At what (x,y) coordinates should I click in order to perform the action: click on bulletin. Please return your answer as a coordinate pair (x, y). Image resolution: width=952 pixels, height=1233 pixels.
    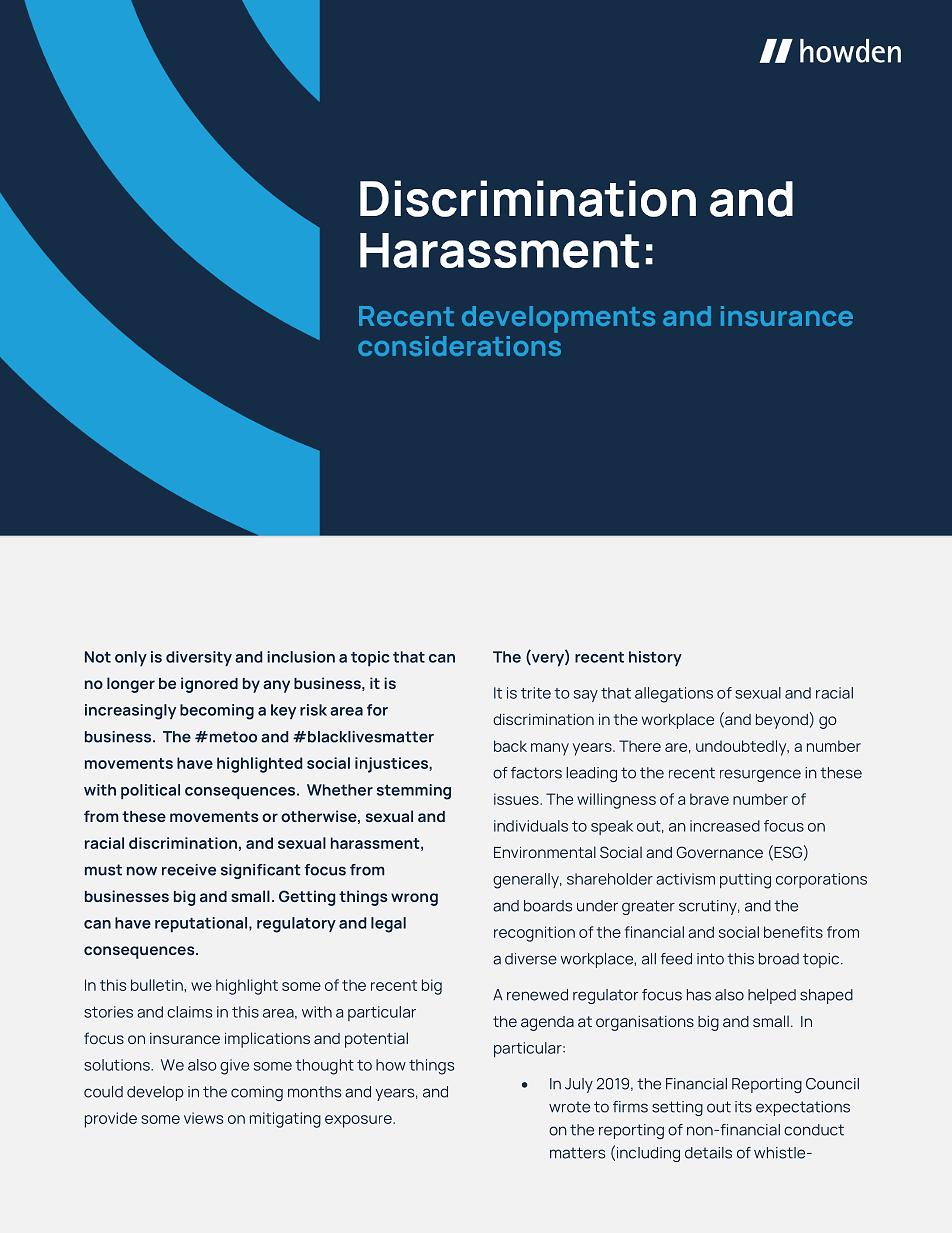
    Looking at the image, I should click on (158, 985).
